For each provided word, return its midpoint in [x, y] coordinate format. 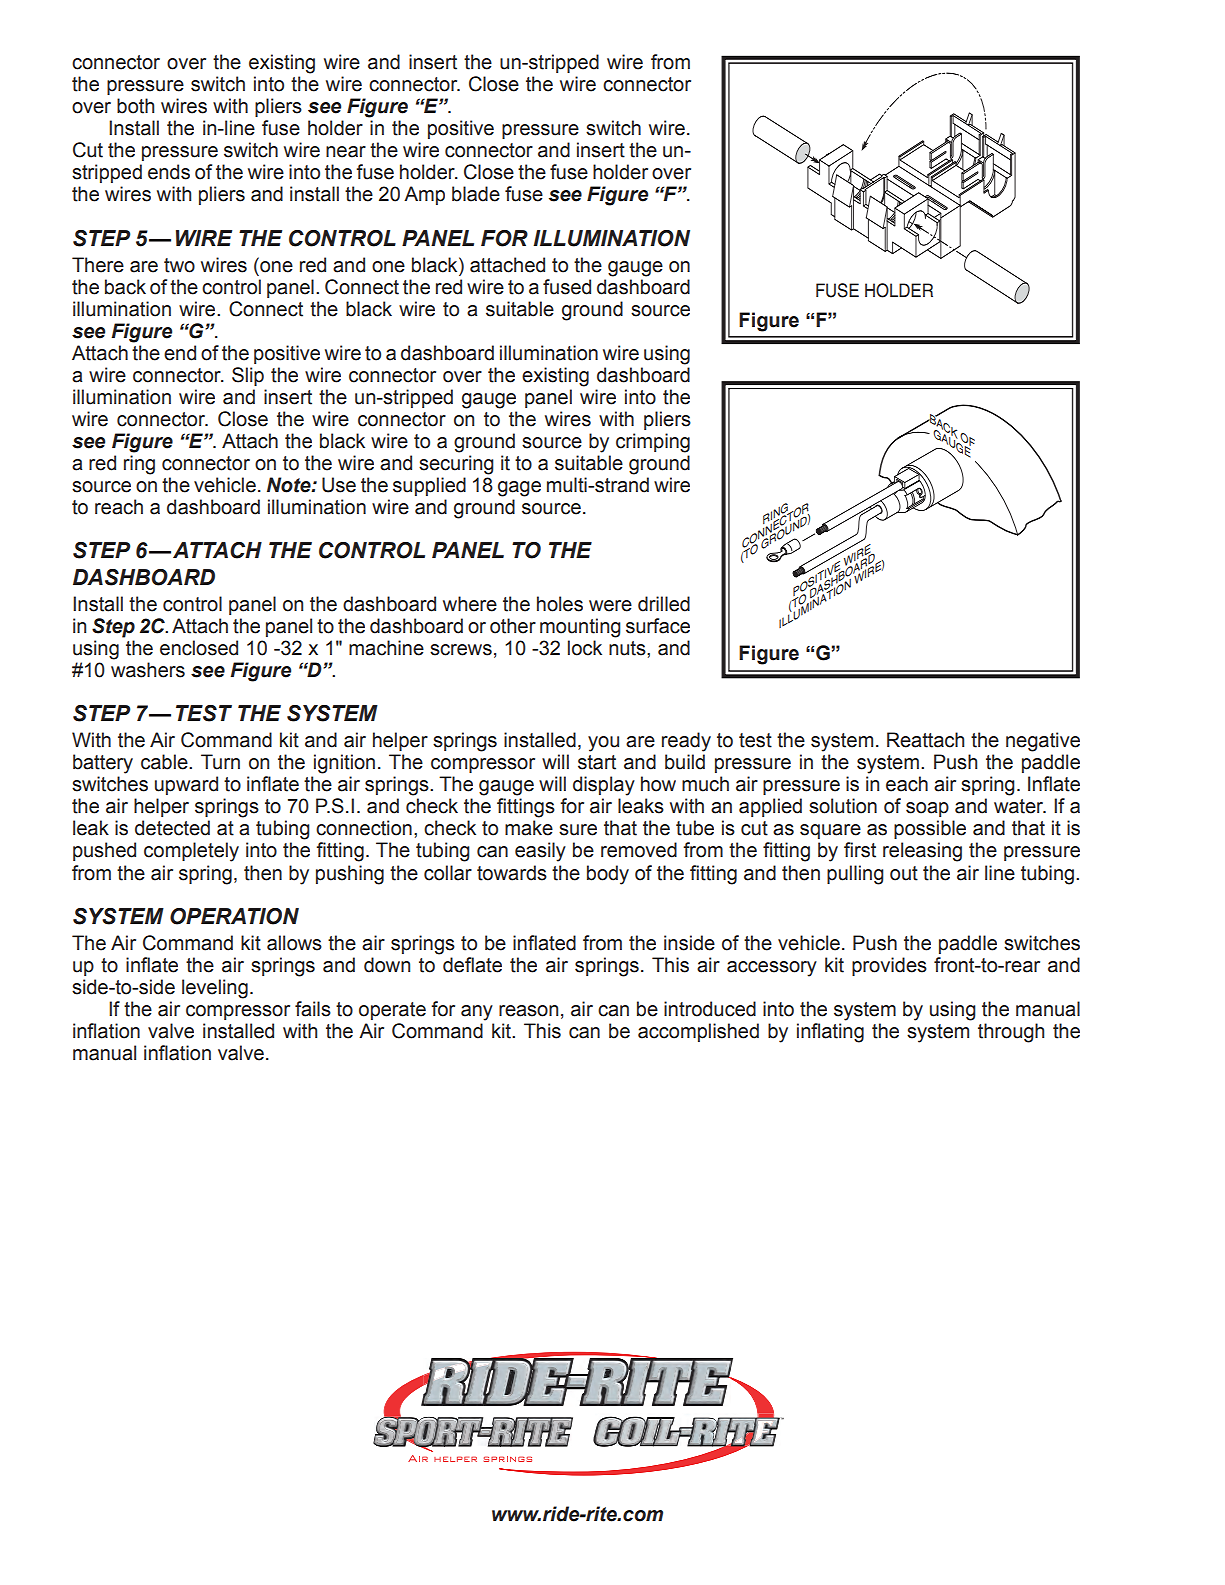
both [135, 106]
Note [290, 485]
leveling [215, 989]
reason [528, 1011]
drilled [664, 604]
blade [476, 194]
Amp [424, 195]
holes [560, 604]
